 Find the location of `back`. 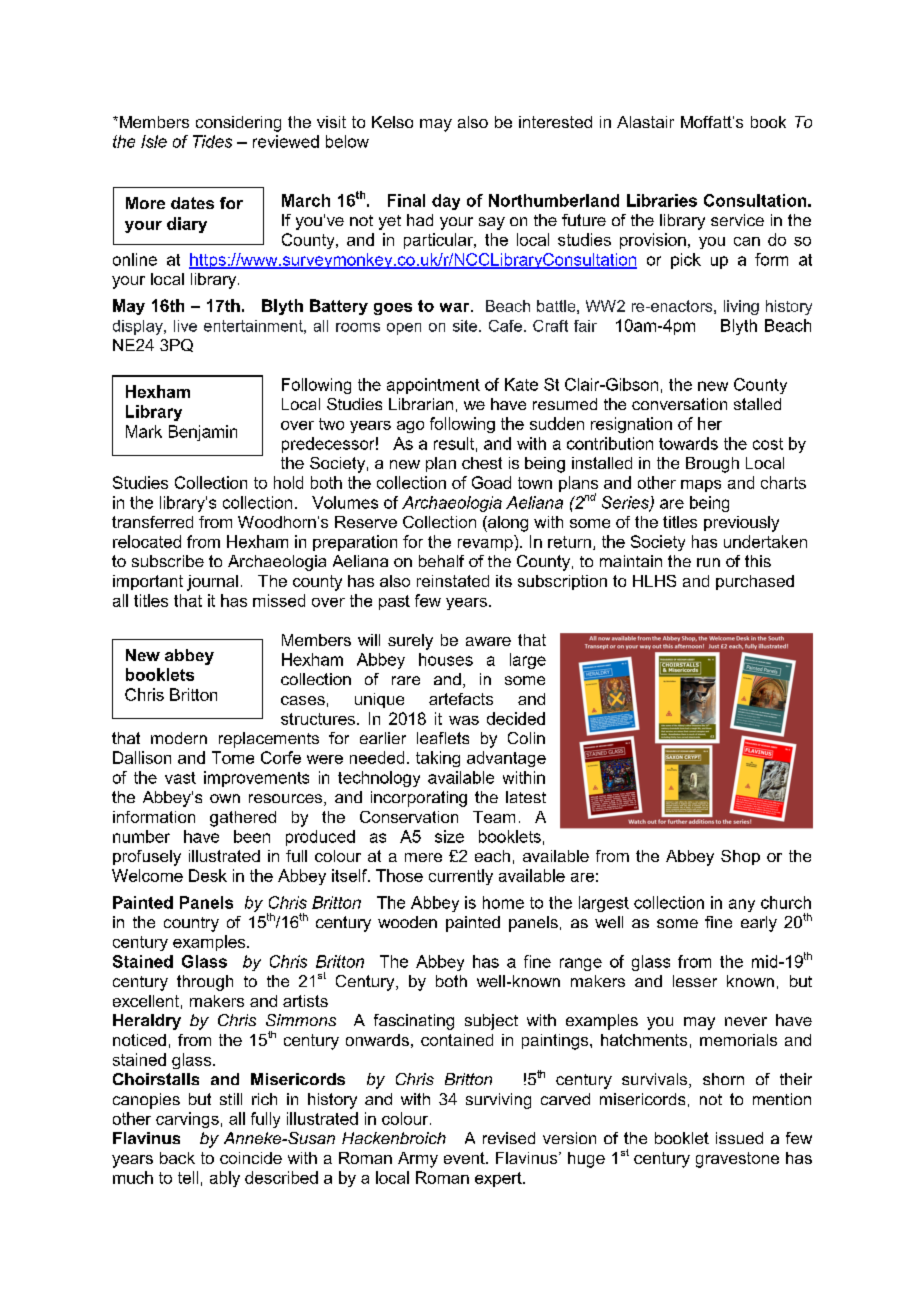

back is located at coordinates (177, 1158).
